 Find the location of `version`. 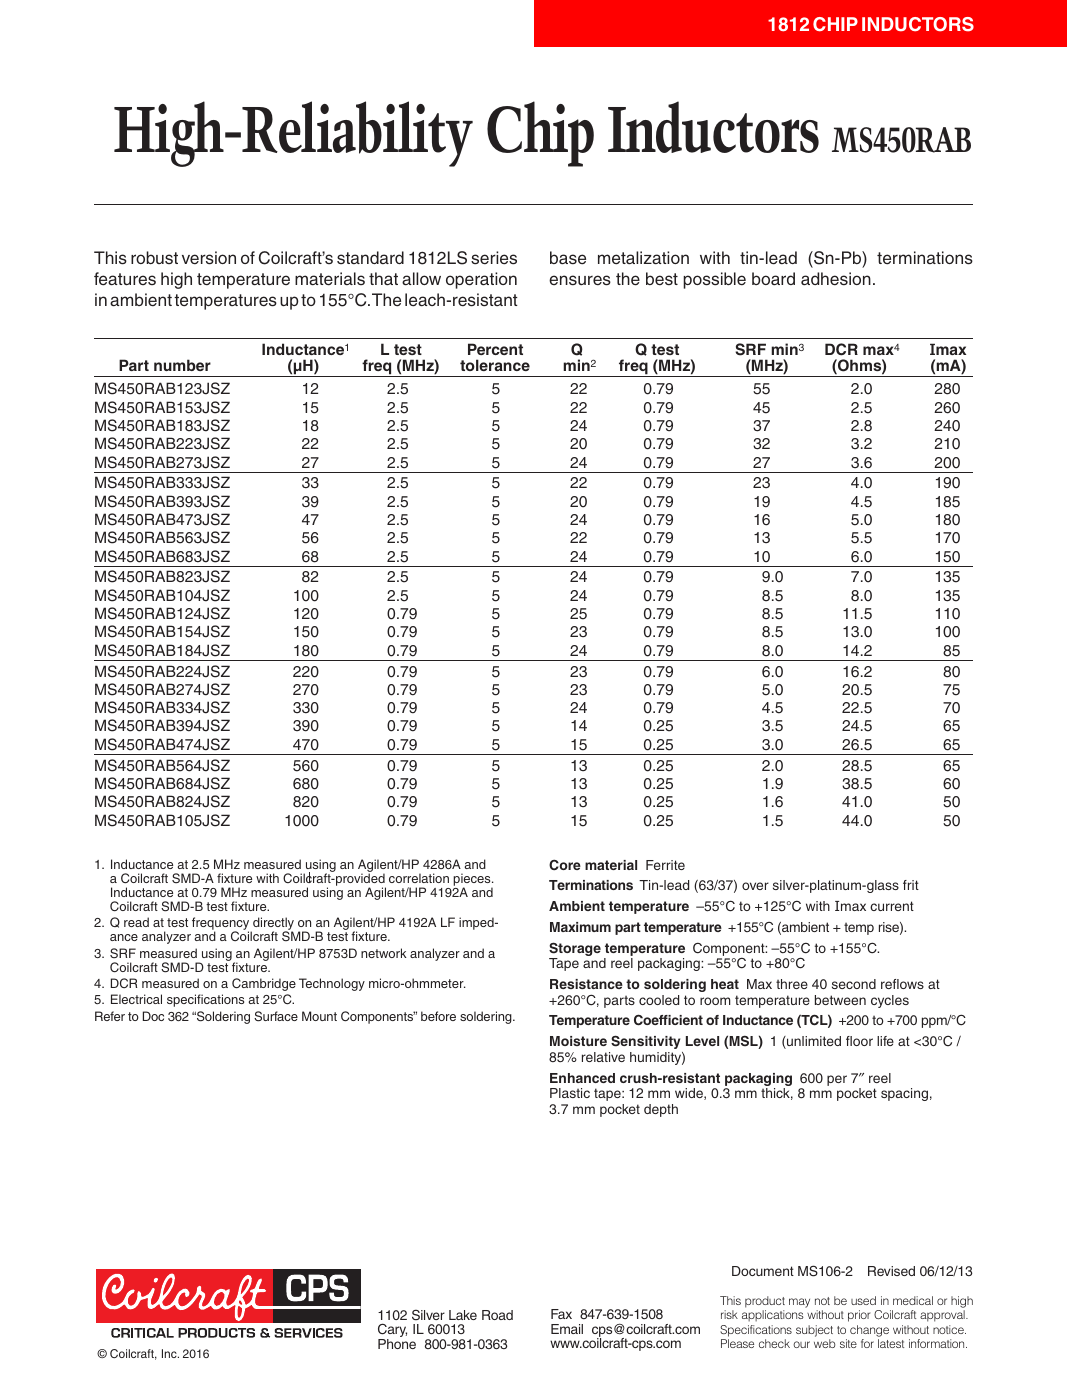

version is located at coordinates (209, 258).
